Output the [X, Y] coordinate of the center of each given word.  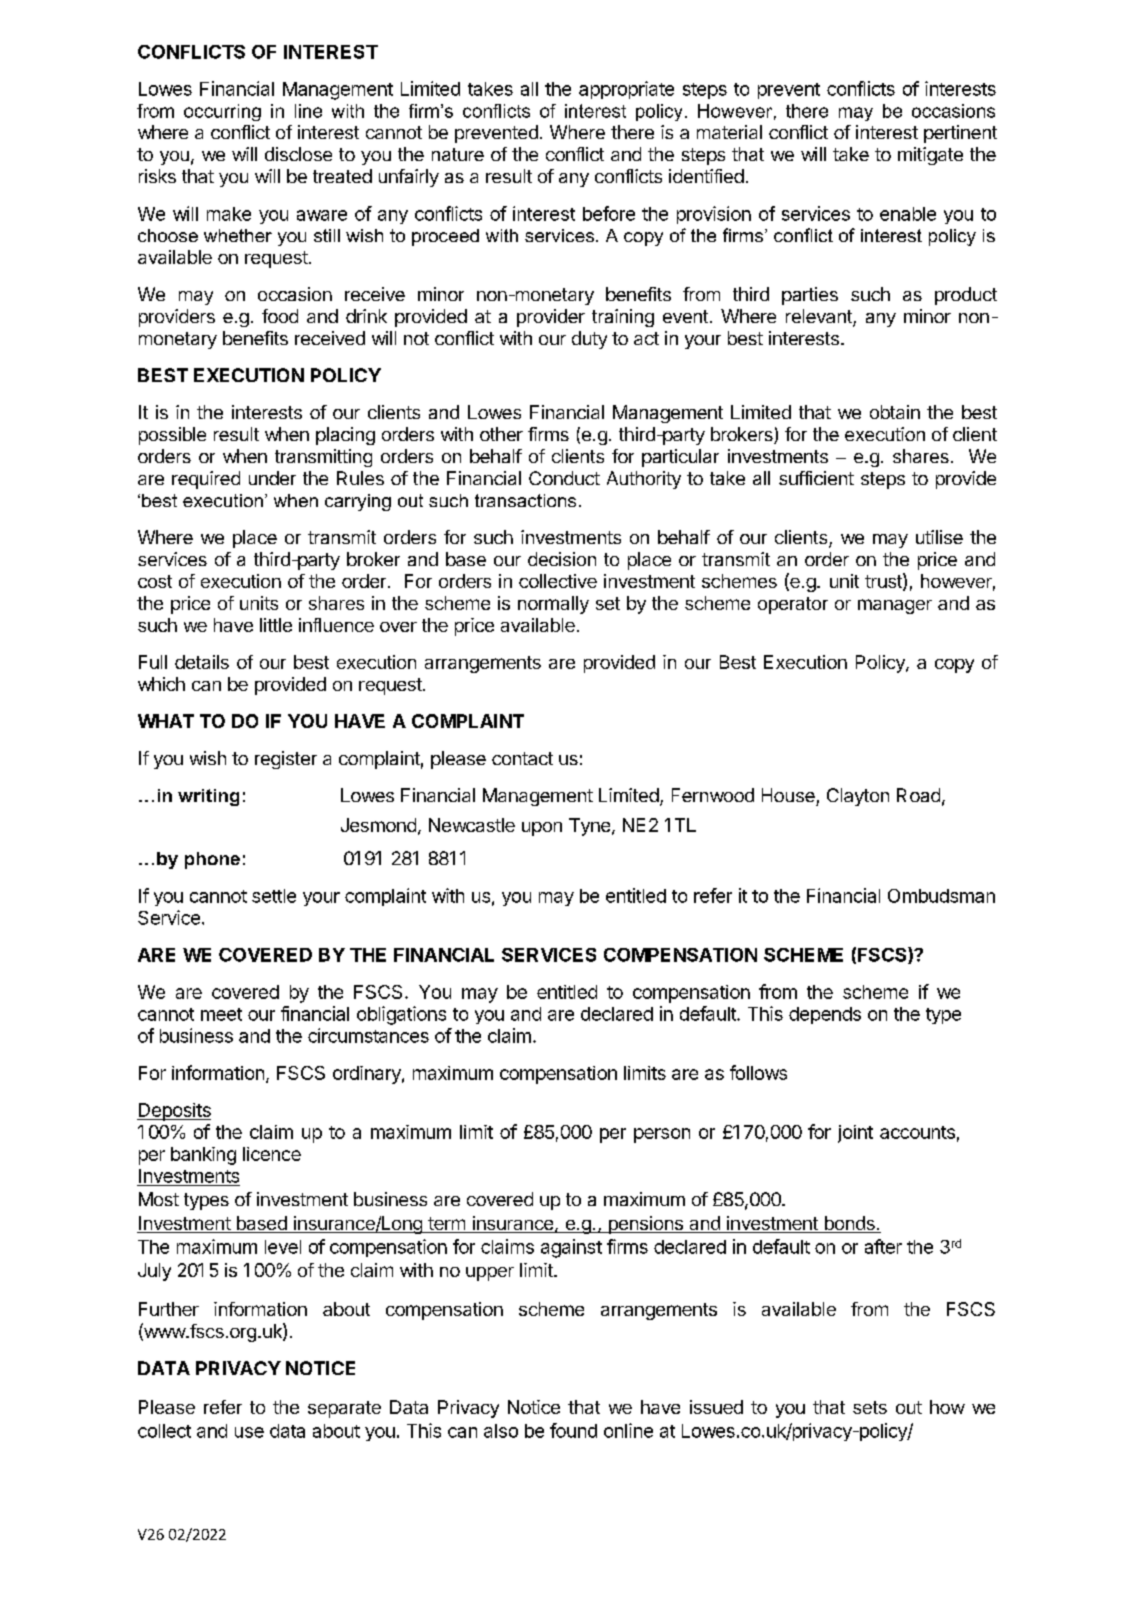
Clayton [858, 797]
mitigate [930, 156]
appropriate [626, 90]
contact [522, 758]
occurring [222, 112]
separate [344, 1409]
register [286, 760]
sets [870, 1407]
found [573, 1430]
